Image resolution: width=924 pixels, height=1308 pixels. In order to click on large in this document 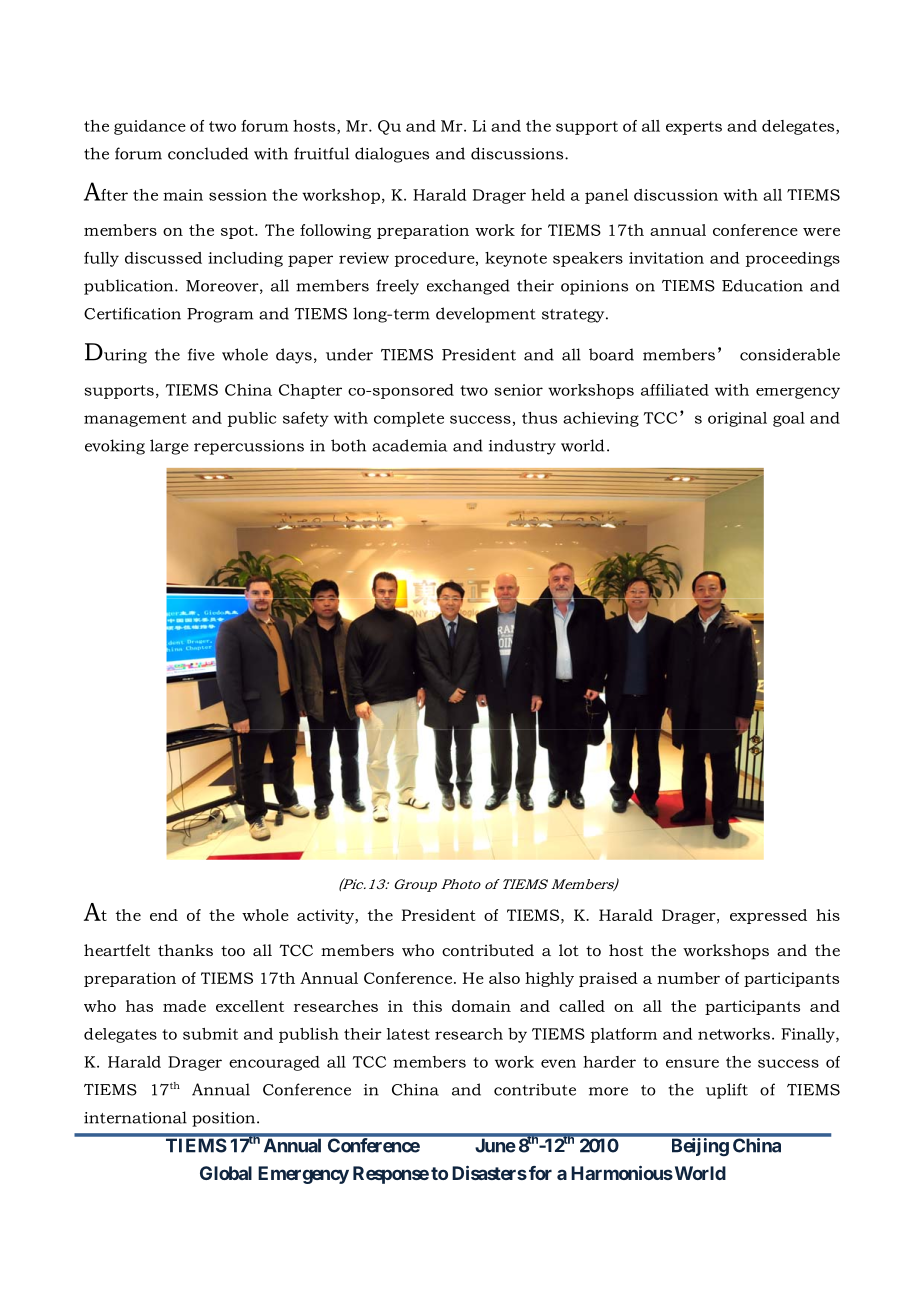, I will do `click(169, 447)`.
